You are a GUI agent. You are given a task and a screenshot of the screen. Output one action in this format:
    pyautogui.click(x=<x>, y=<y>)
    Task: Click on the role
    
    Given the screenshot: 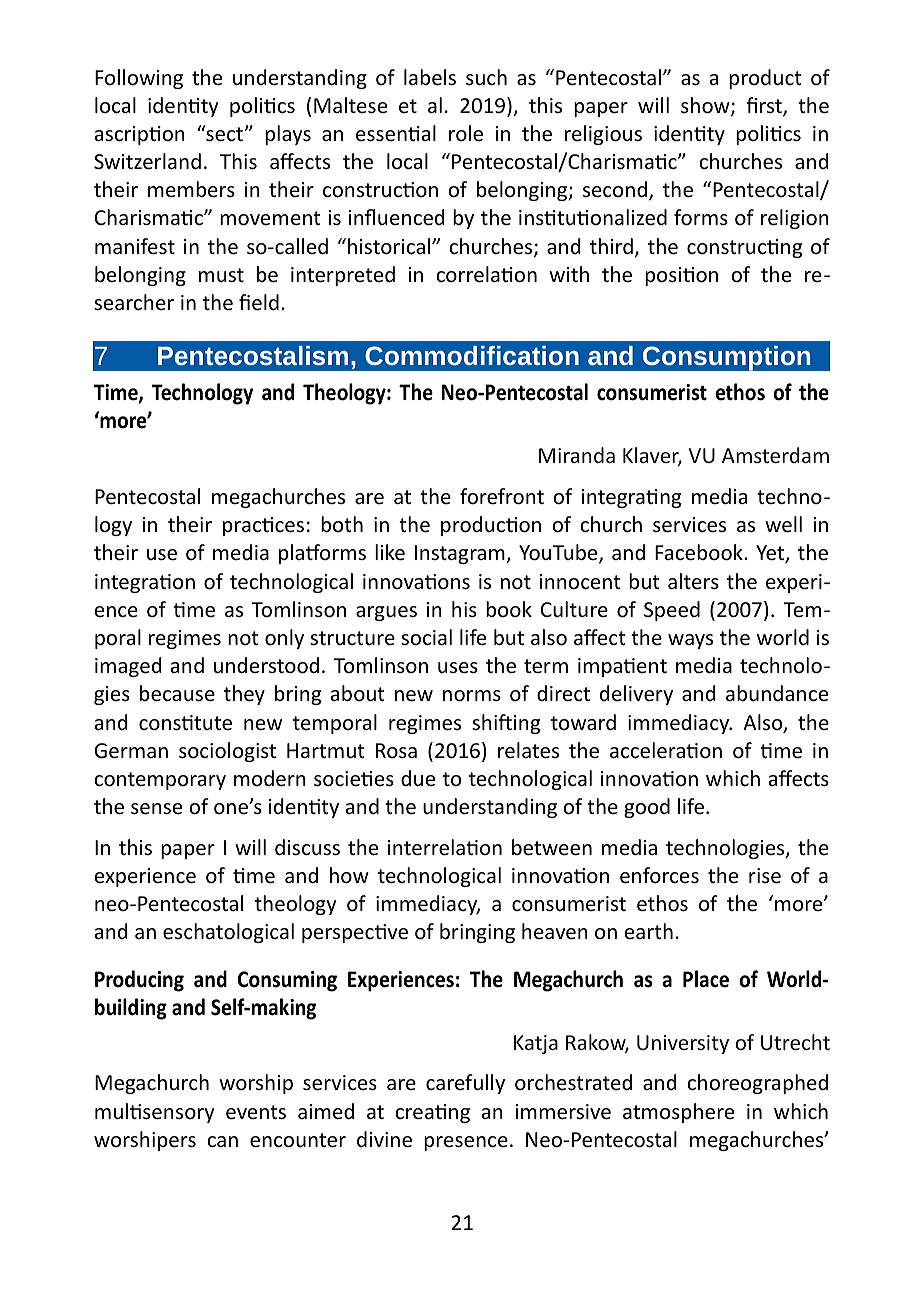 What is the action you would take?
    pyautogui.click(x=466, y=133)
